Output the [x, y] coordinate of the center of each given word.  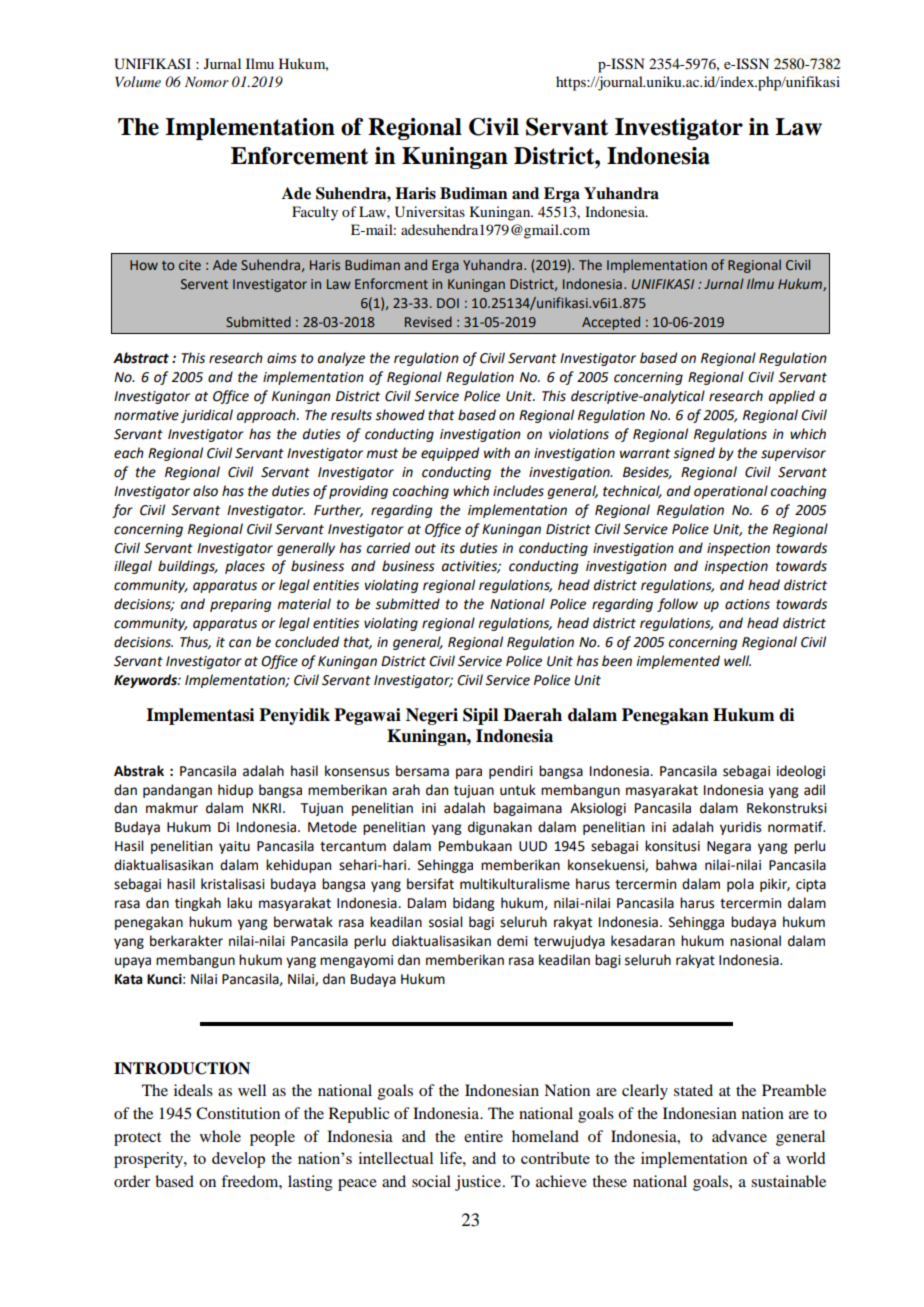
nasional [755, 941]
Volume [138, 81]
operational [731, 492]
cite [190, 265]
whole [220, 1136]
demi [512, 941]
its [447, 548]
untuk [518, 790]
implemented [678, 662]
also [205, 491]
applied [792, 397]
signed [694, 454]
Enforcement [299, 156]
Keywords [146, 681]
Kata [128, 979]
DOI [448, 303]
